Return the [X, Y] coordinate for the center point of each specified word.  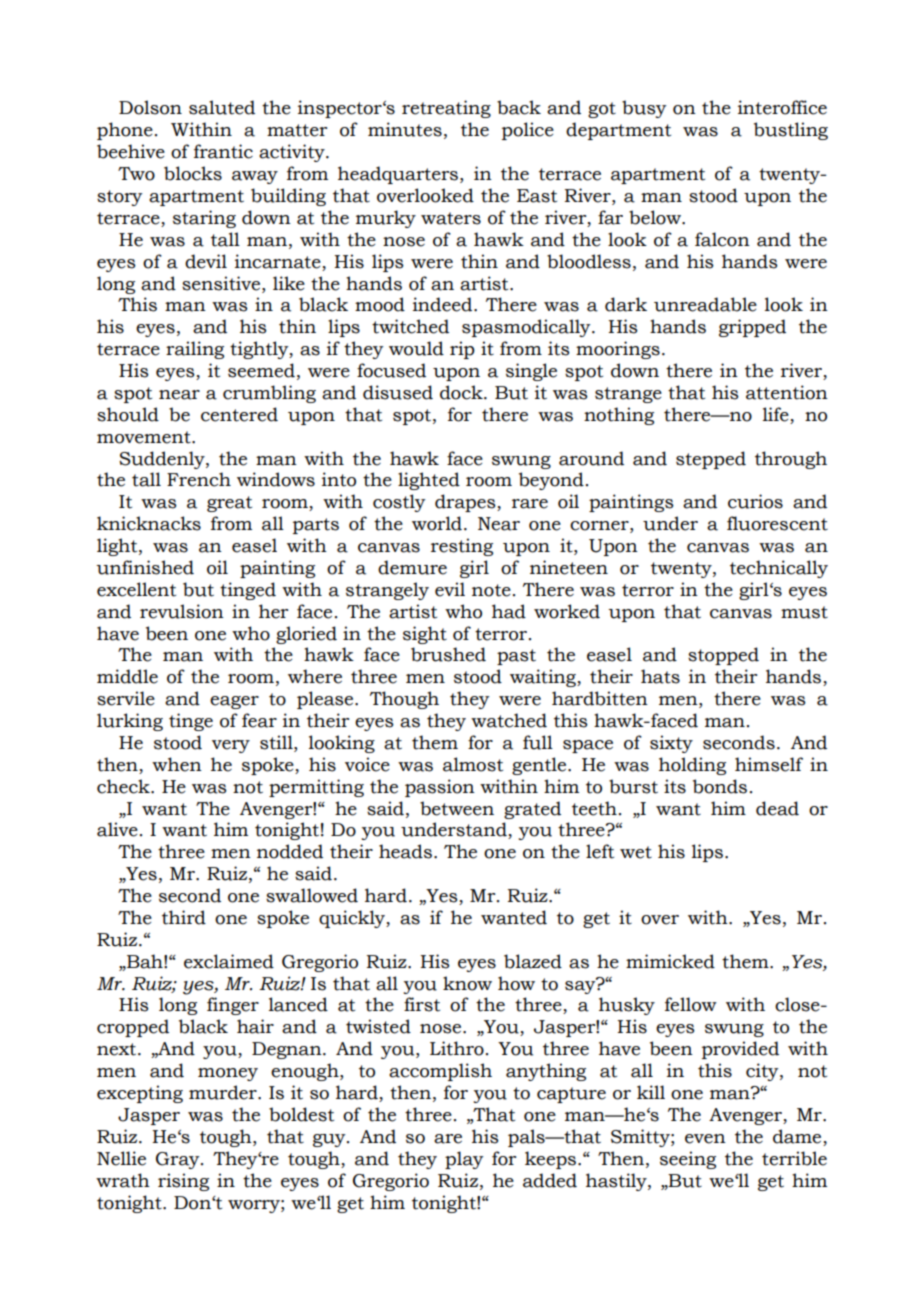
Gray [179, 1160]
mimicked [670, 961]
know [467, 983]
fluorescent [777, 523]
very [231, 746]
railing [195, 350]
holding [692, 766]
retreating [446, 109]
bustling [791, 131]
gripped [752, 328]
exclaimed [229, 961]
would [416, 348]
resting [462, 547]
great [229, 504]
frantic [223, 151]
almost [473, 764]
